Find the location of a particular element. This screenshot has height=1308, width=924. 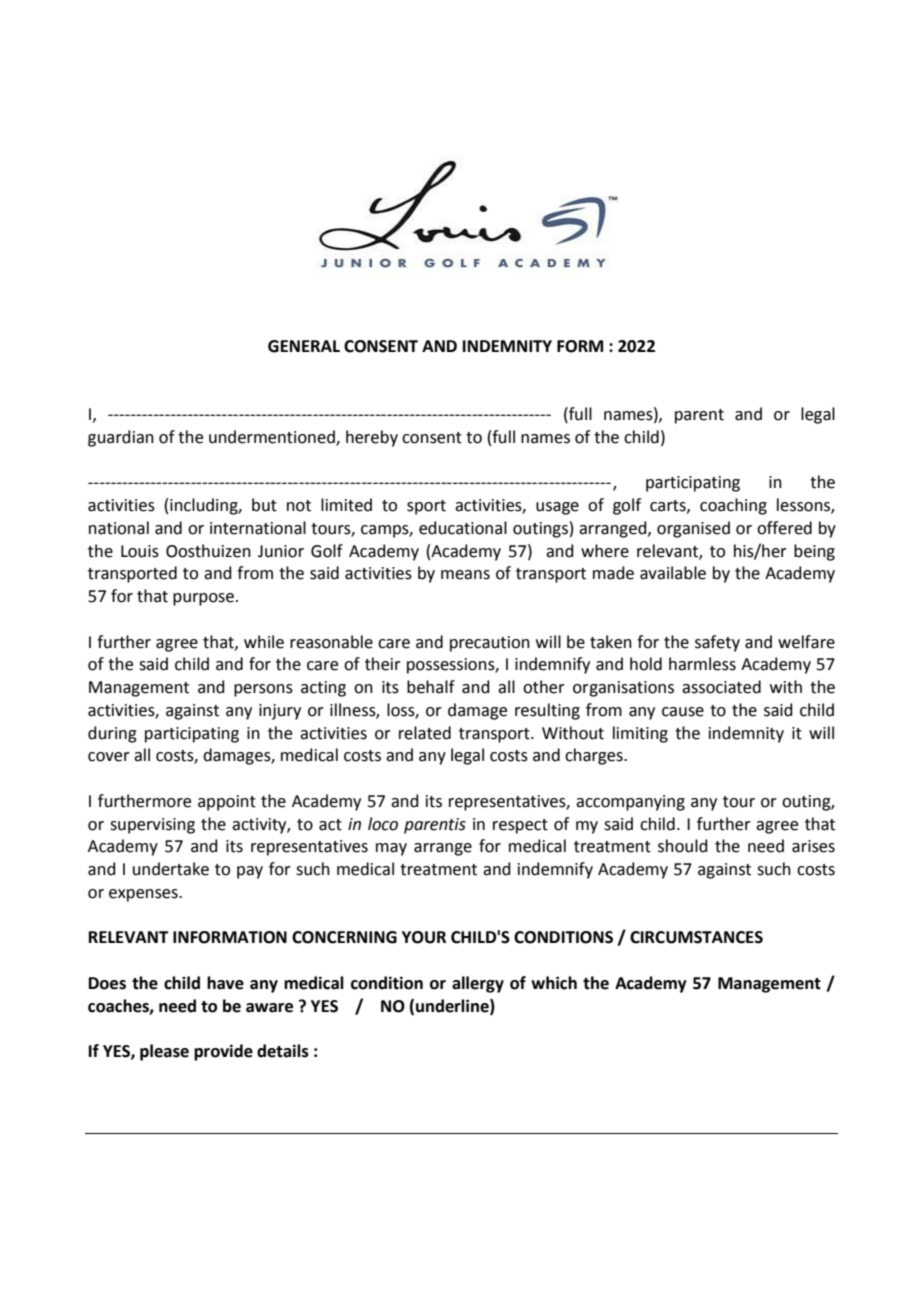

coaching is located at coordinates (733, 506).
